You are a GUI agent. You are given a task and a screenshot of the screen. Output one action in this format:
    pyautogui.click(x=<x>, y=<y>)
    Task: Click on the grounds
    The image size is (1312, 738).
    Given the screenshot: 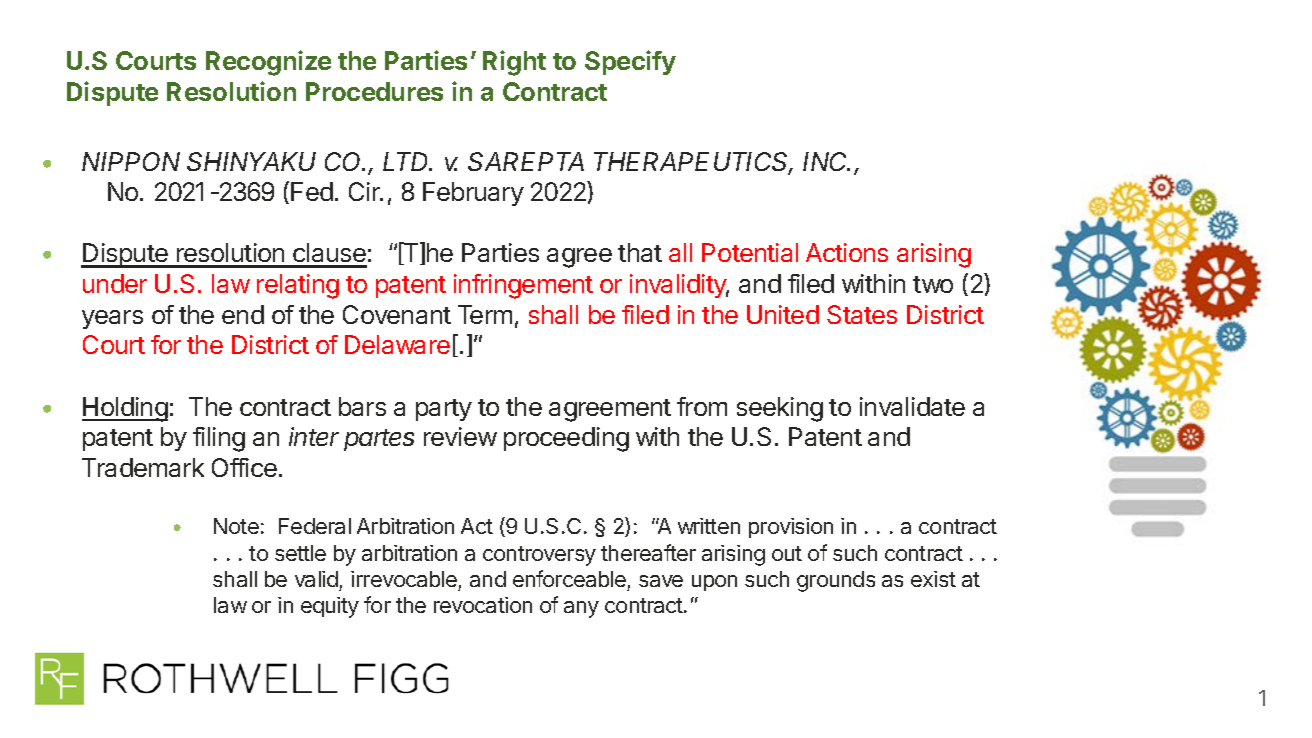 What is the action you would take?
    pyautogui.click(x=836, y=581)
